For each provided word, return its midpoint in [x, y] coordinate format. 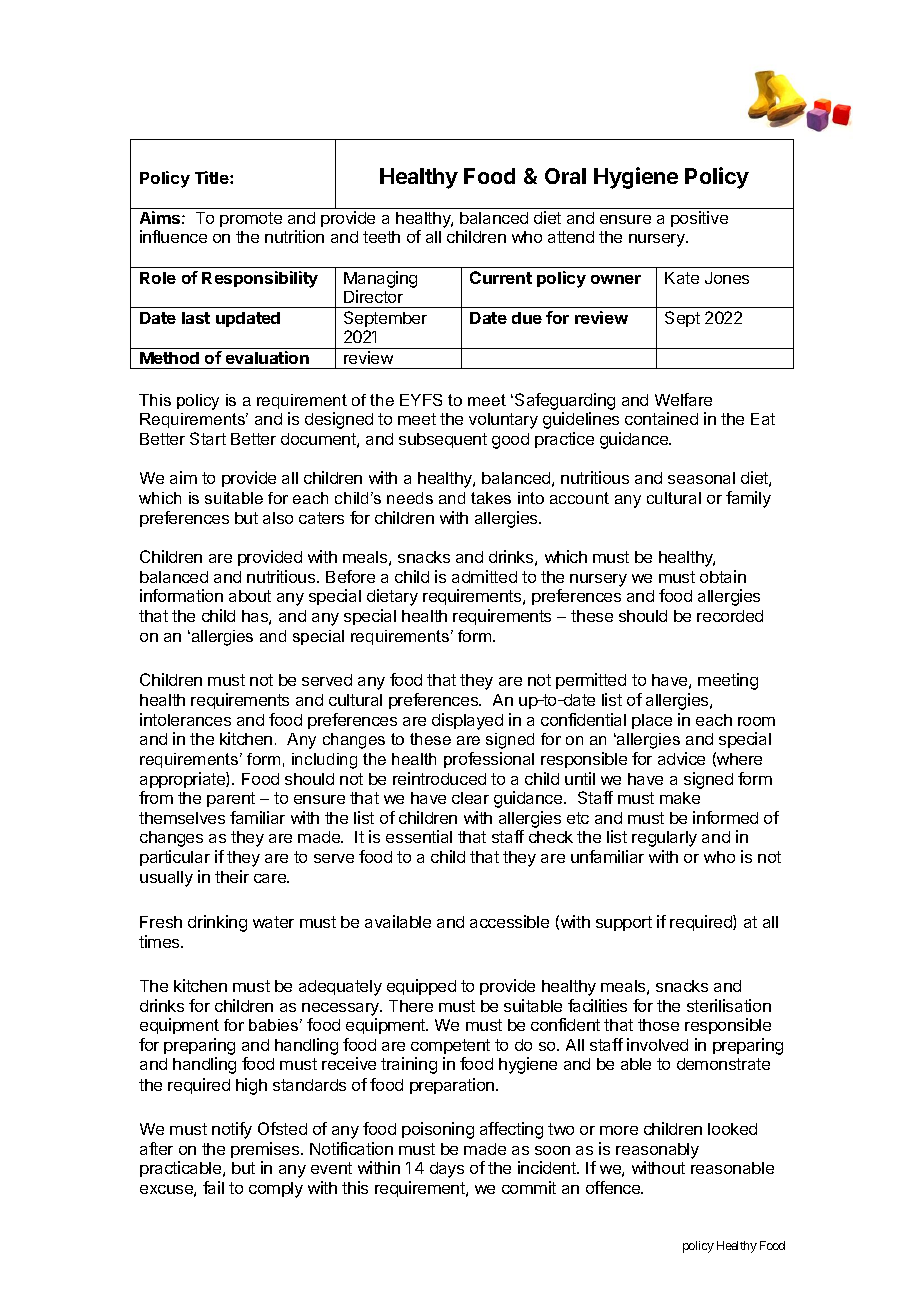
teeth [381, 237]
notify [232, 1130]
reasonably [657, 1151]
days [447, 1170]
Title [213, 177]
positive [699, 219]
